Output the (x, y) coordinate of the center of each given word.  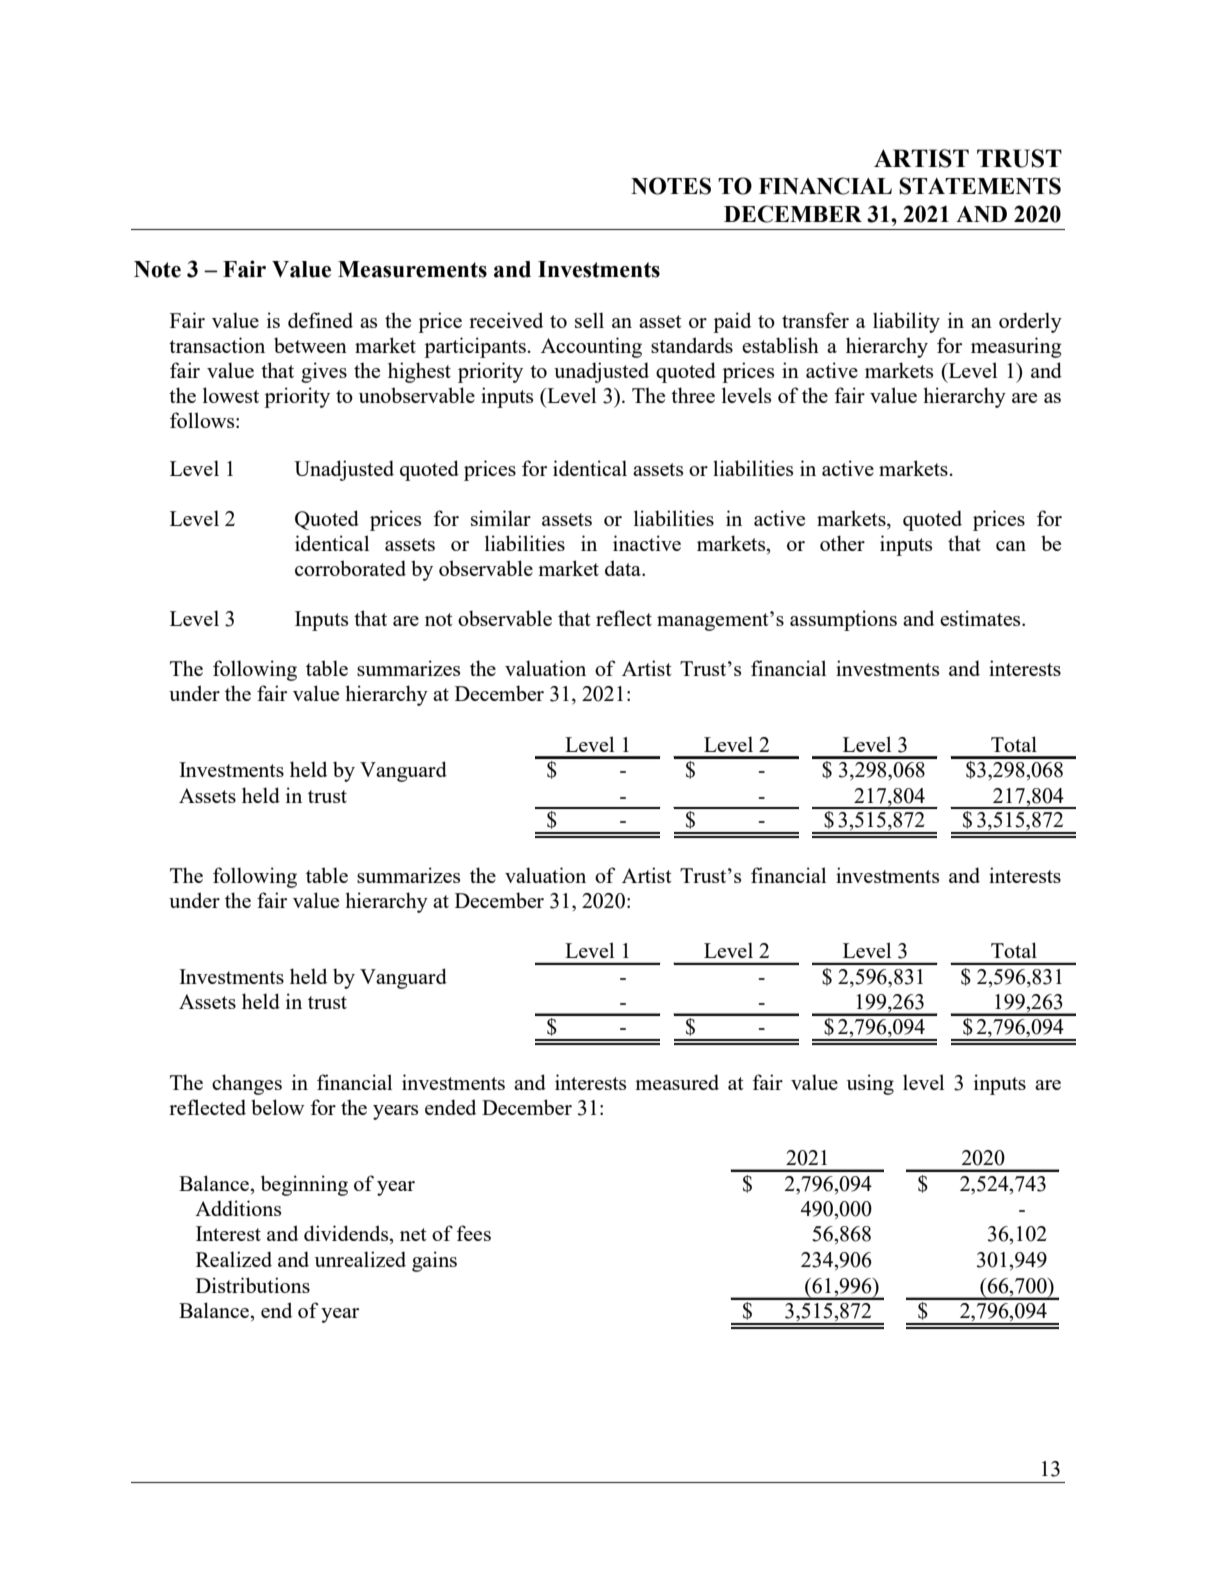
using (870, 1084)
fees (473, 1233)
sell (589, 320)
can (1011, 546)
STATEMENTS (980, 186)
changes (247, 1084)
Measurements (412, 269)
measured (677, 1082)
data (624, 568)
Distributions (253, 1285)
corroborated (350, 568)
